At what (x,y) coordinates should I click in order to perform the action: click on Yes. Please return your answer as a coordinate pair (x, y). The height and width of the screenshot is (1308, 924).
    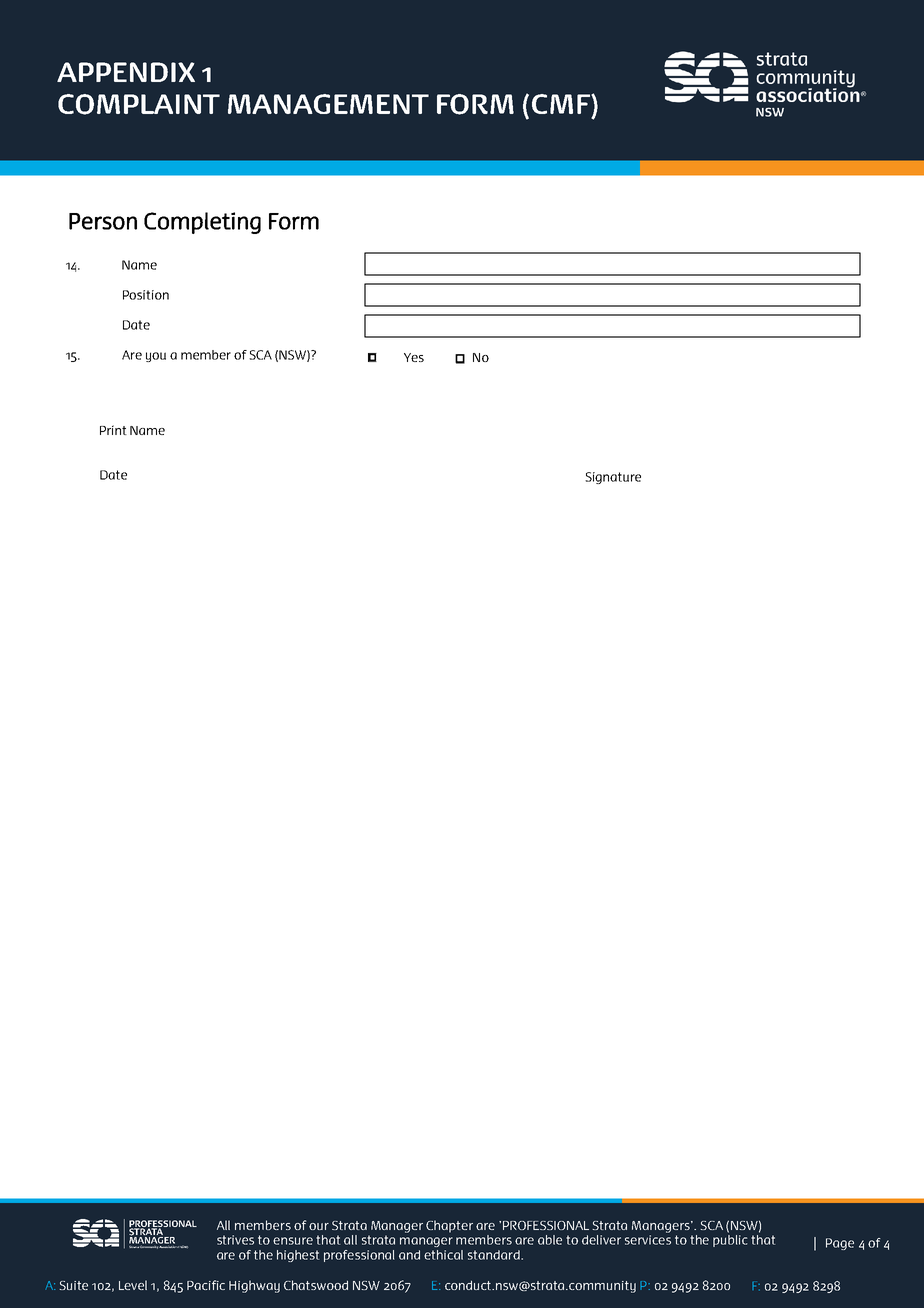
    Looking at the image, I should click on (414, 357).
